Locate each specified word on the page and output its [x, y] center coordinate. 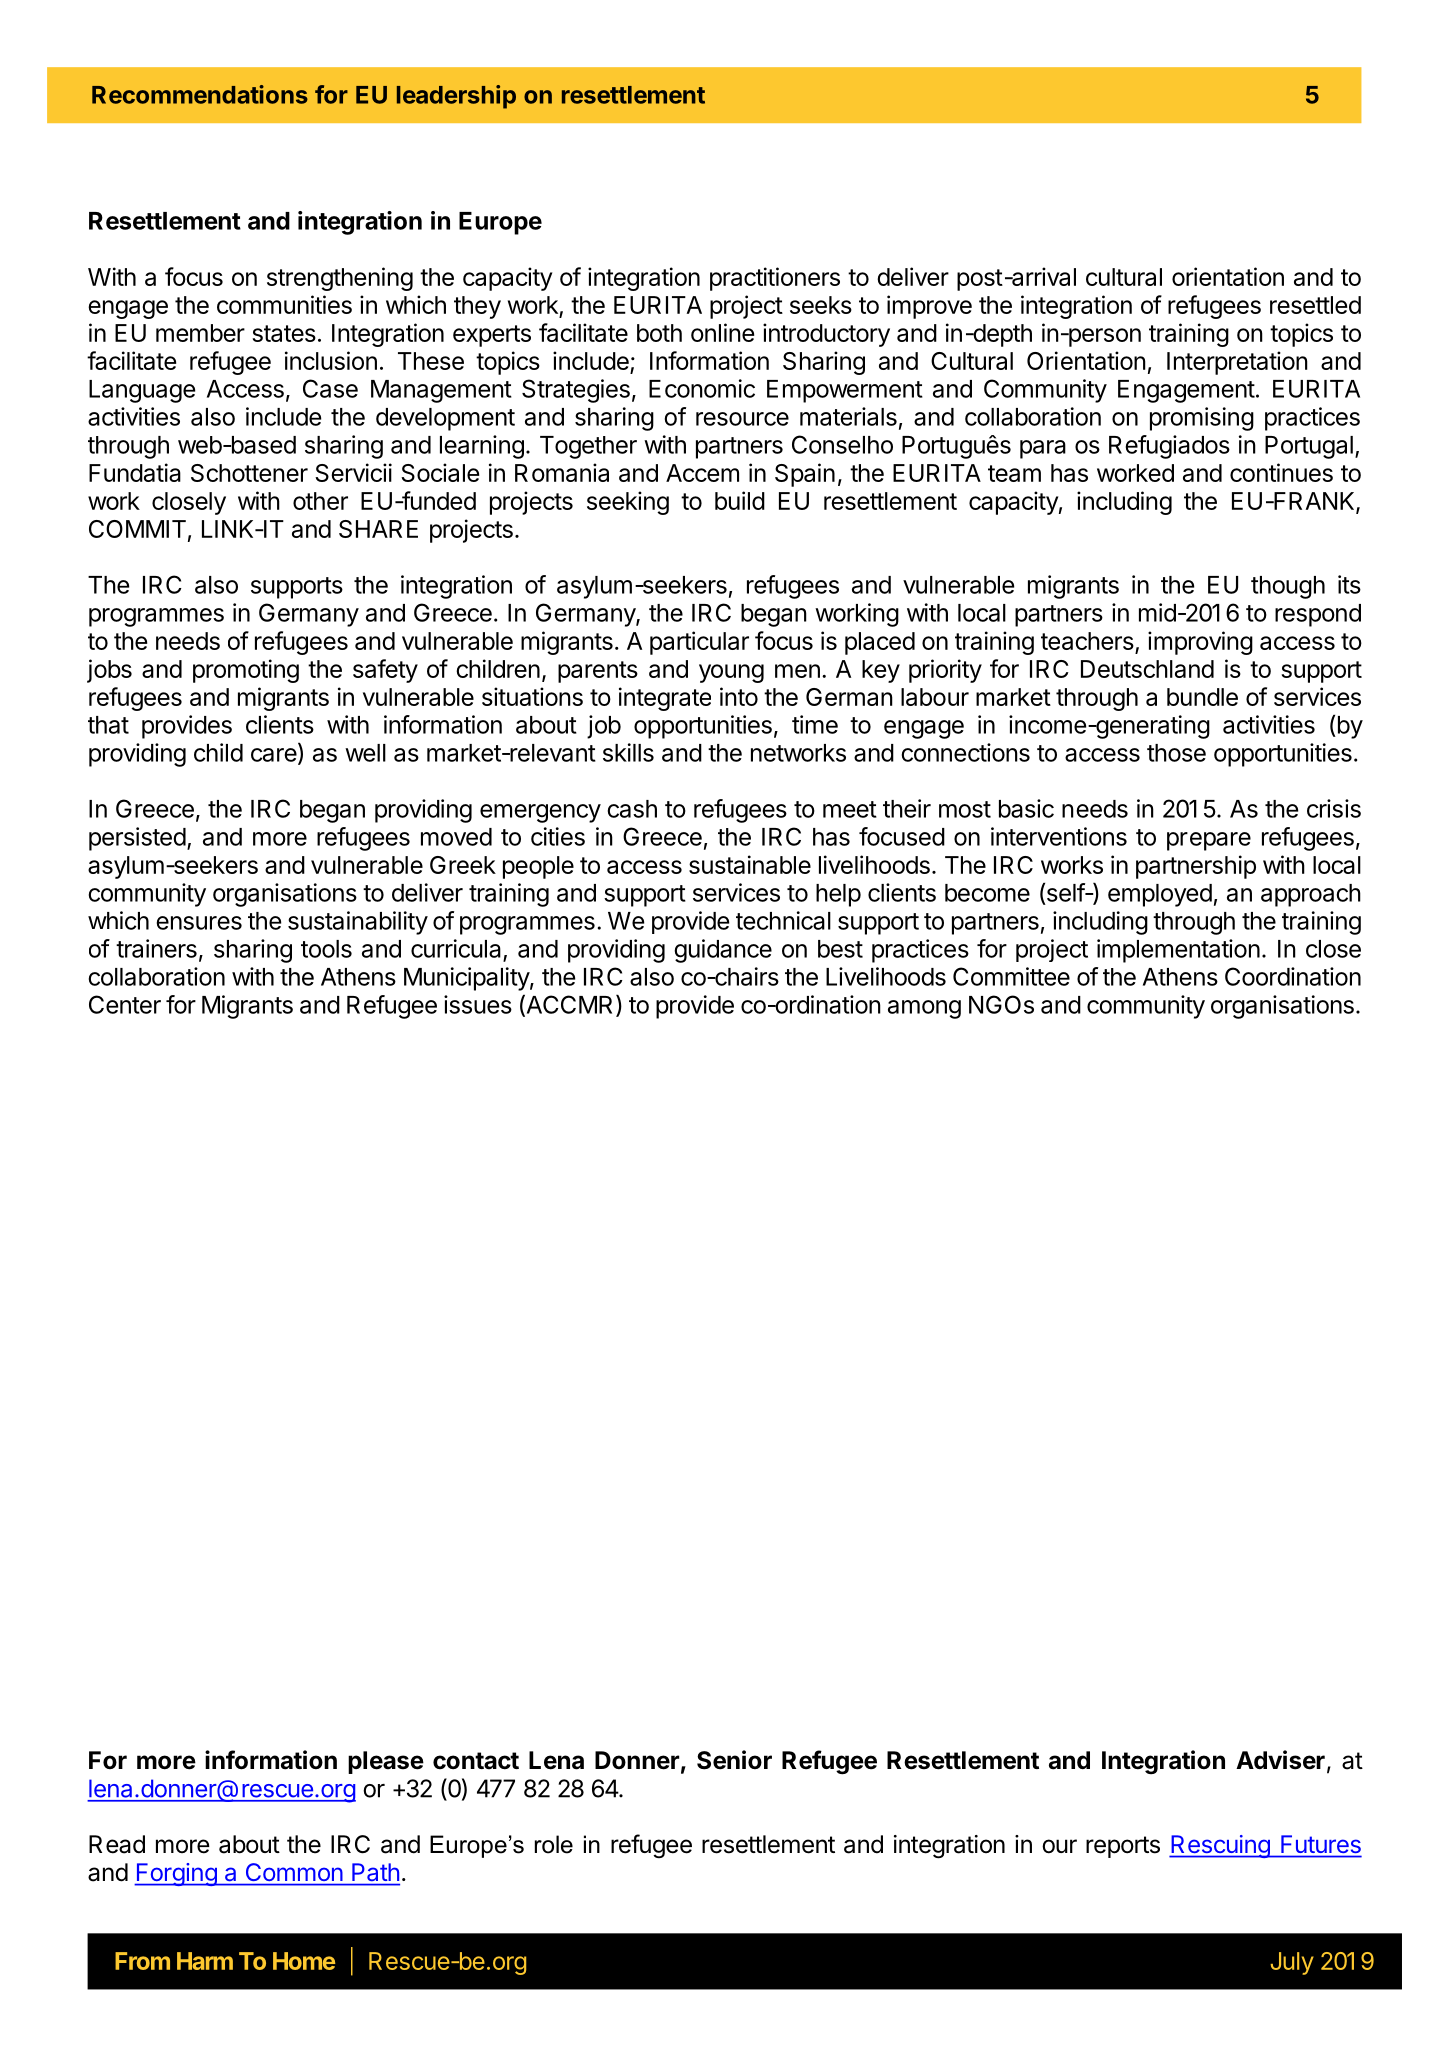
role [554, 1844]
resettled [1315, 305]
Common [294, 1872]
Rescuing [1220, 1846]
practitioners [775, 279]
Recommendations [200, 94]
